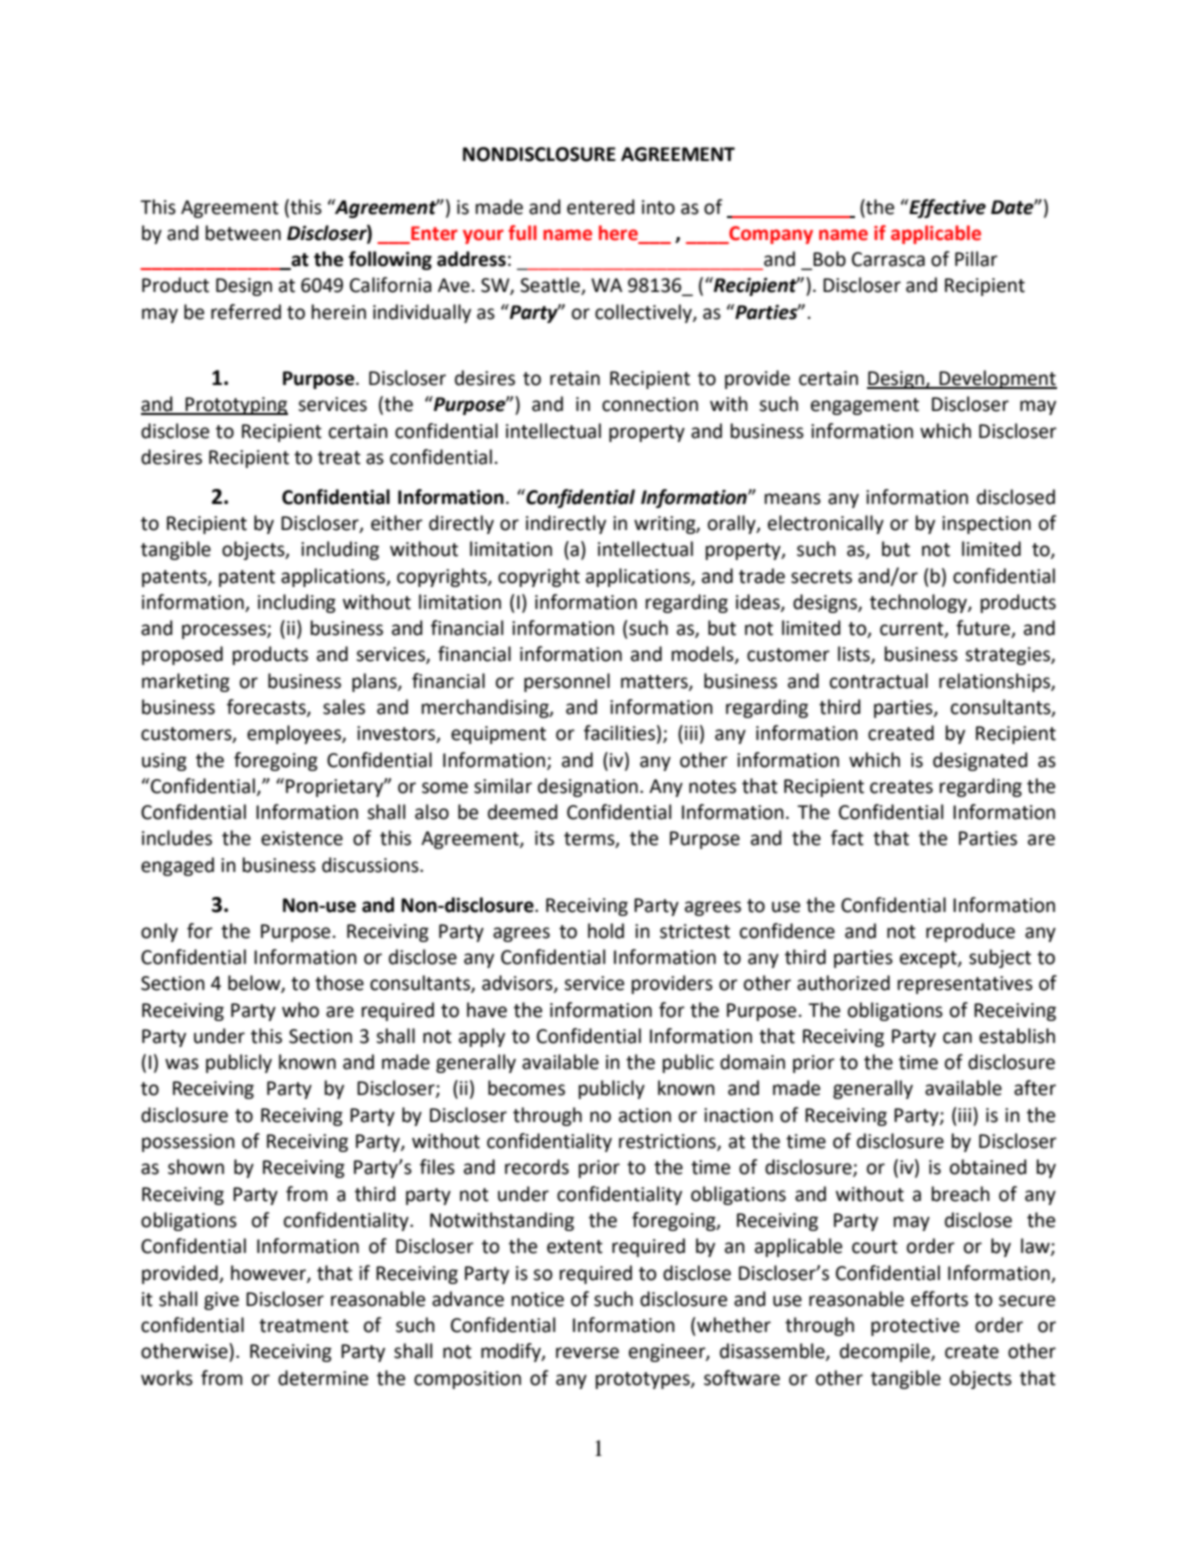 The height and width of the page is (1550, 1197). I want to click on hold, so click(606, 931).
